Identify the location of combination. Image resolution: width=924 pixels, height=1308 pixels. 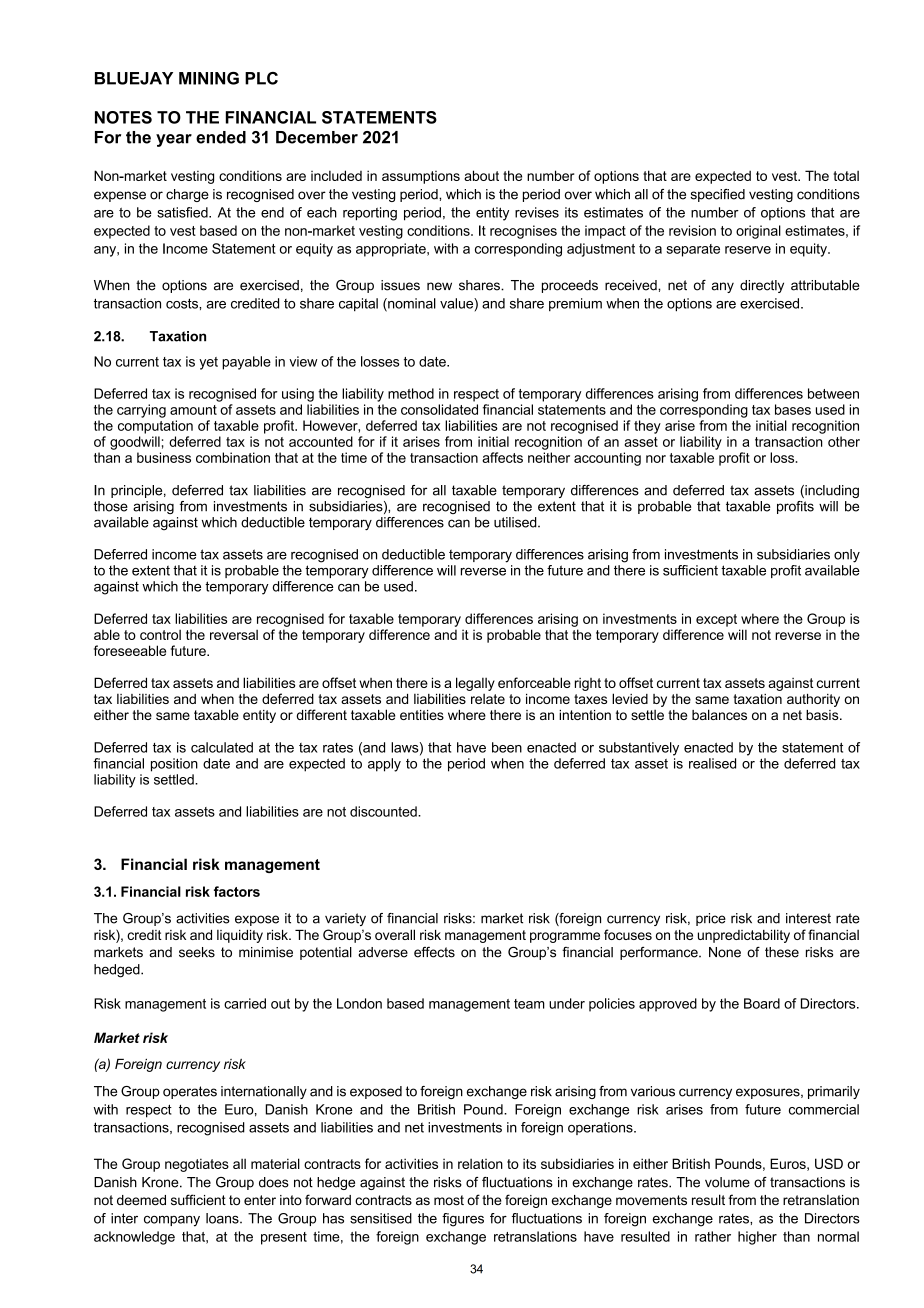
(233, 457).
